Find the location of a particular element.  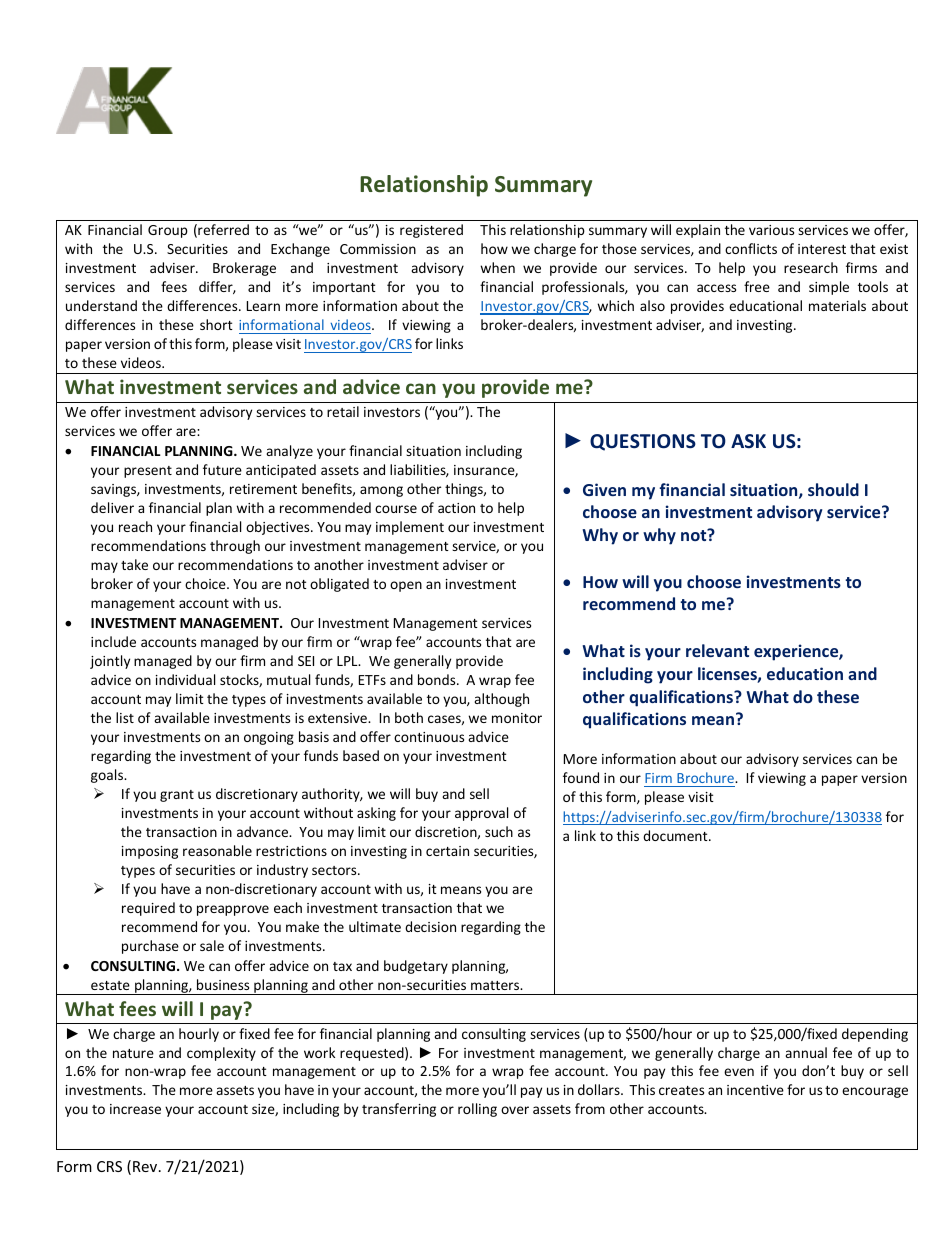

research is located at coordinates (811, 267).
